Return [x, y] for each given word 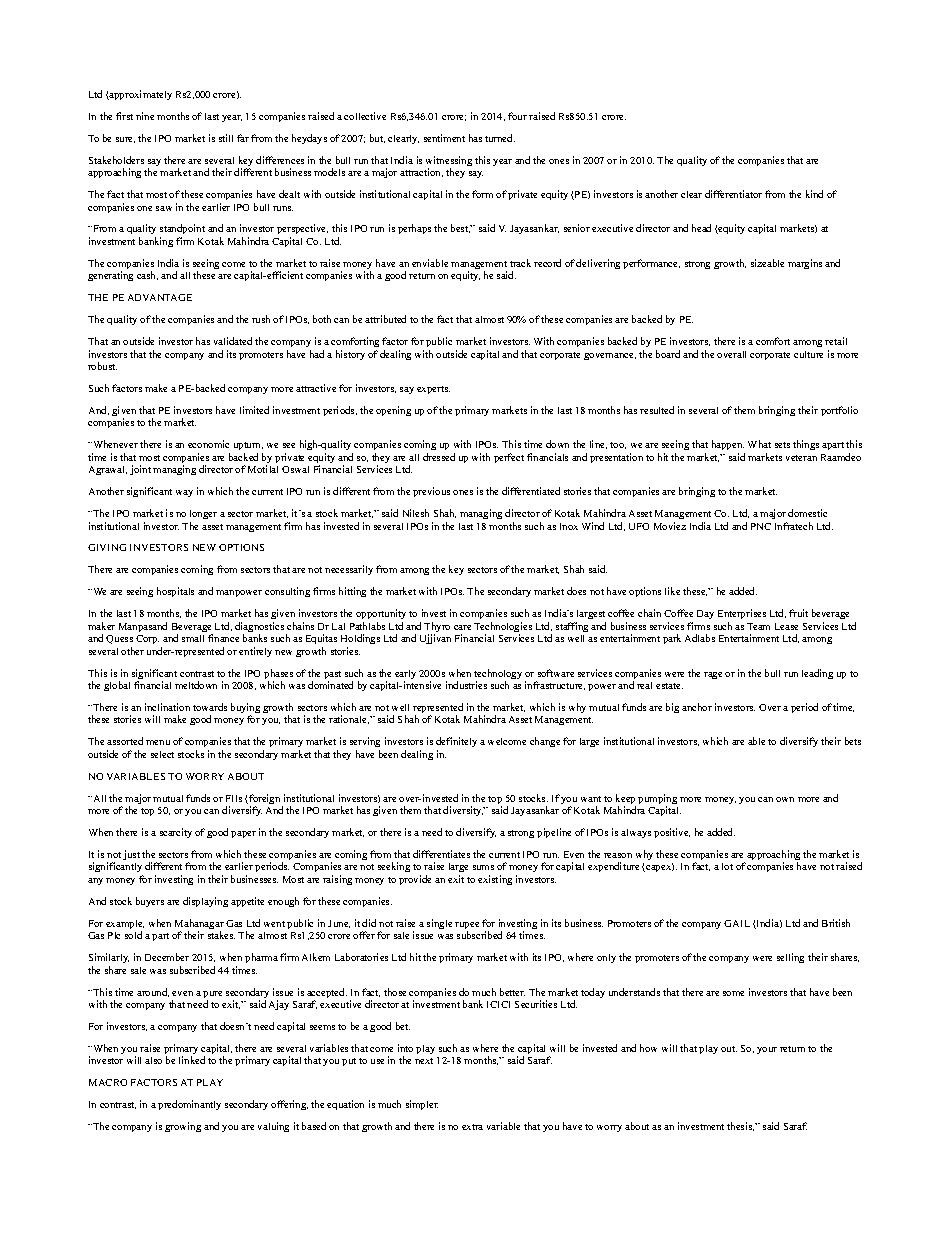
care [462, 627]
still [226, 138]
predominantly [189, 1105]
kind [814, 194]
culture [808, 354]
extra [472, 1127]
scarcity [176, 833]
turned [500, 138]
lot [727, 866]
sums [483, 867]
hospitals [175, 592]
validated [233, 341]
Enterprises [742, 614]
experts [433, 390]
